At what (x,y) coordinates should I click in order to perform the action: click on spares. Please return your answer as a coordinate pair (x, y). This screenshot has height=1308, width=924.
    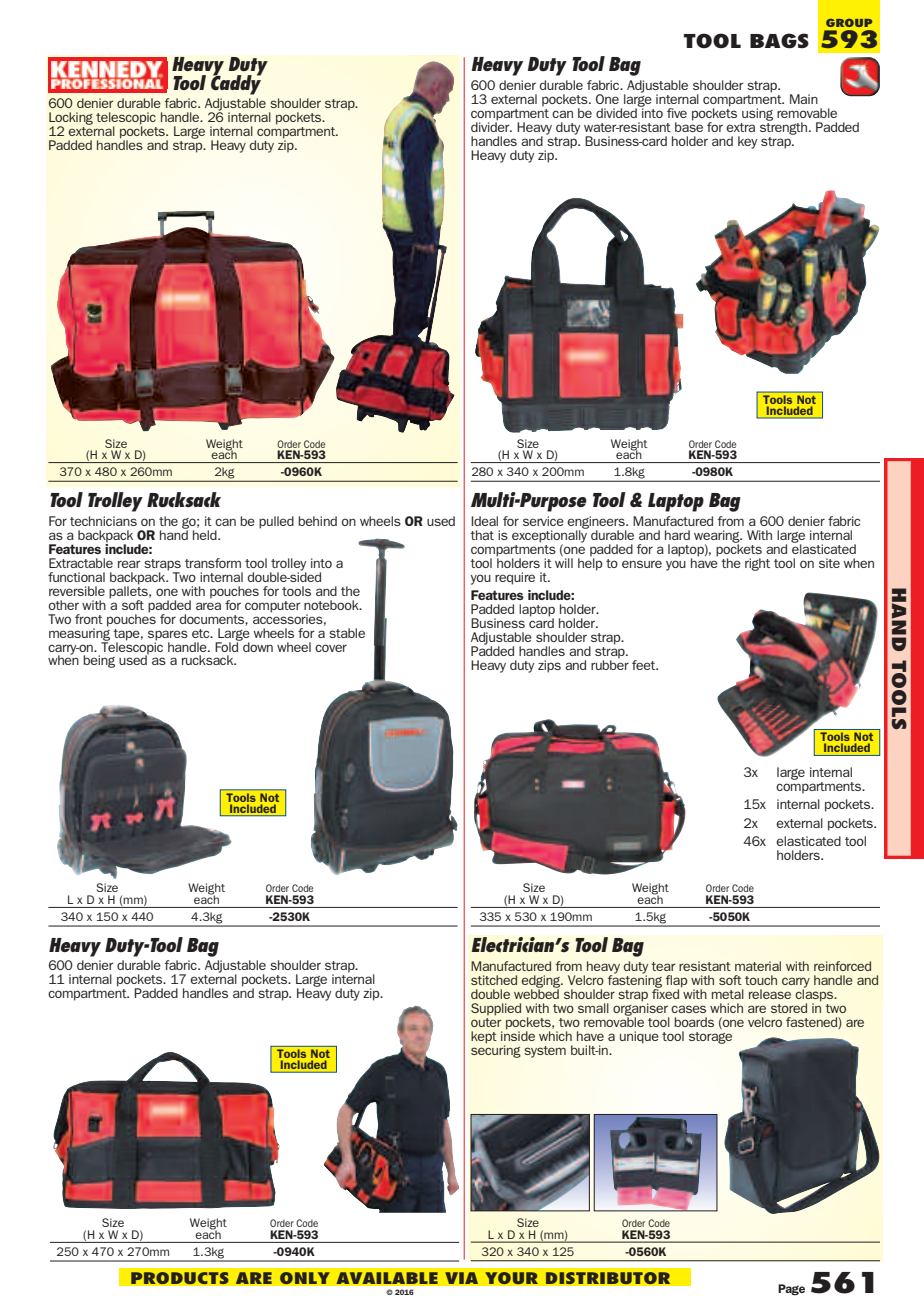
    Looking at the image, I should click on (168, 635).
